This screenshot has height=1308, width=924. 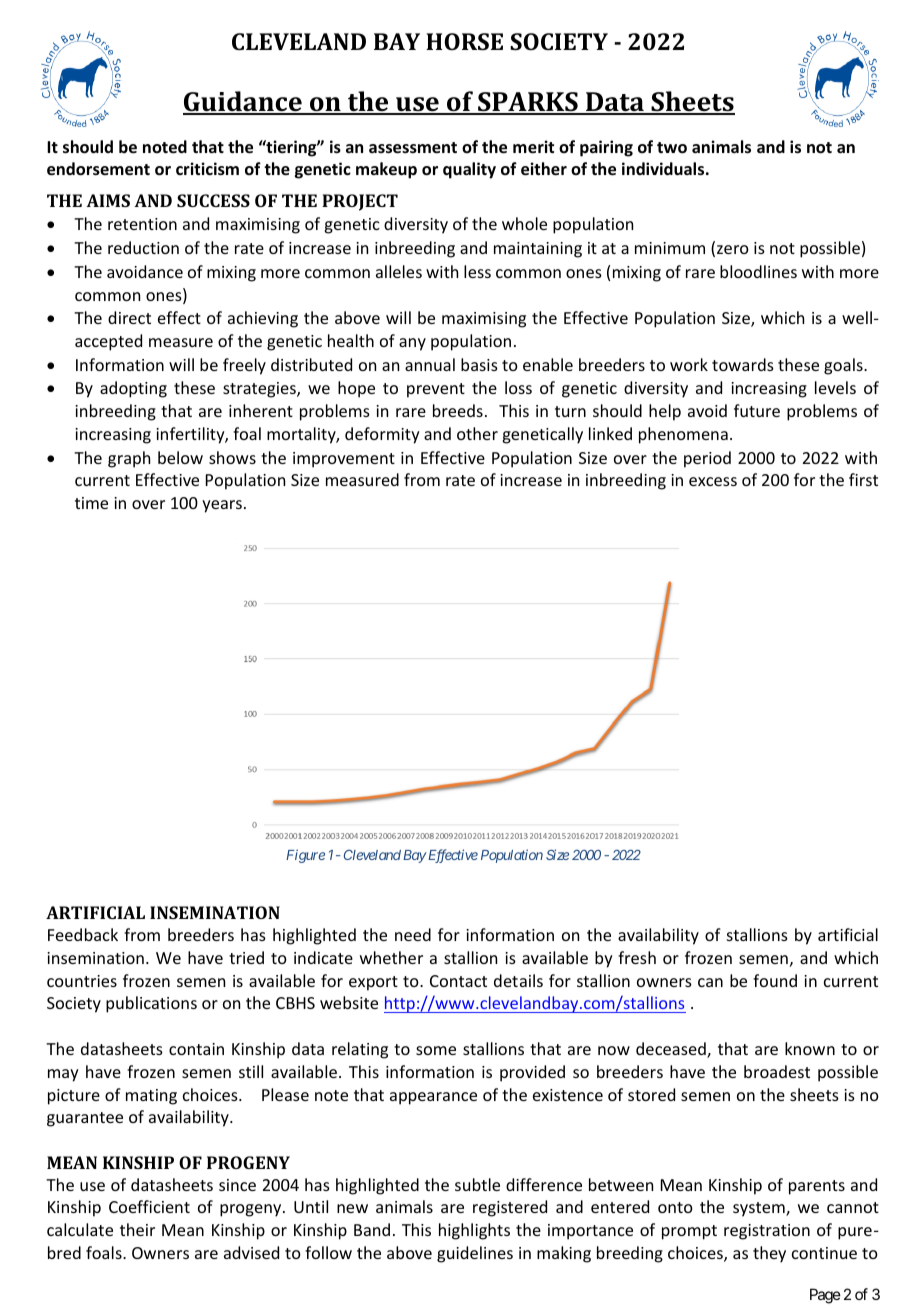 What do you see at coordinates (713, 481) in the screenshot?
I see `excess` at bounding box center [713, 481].
